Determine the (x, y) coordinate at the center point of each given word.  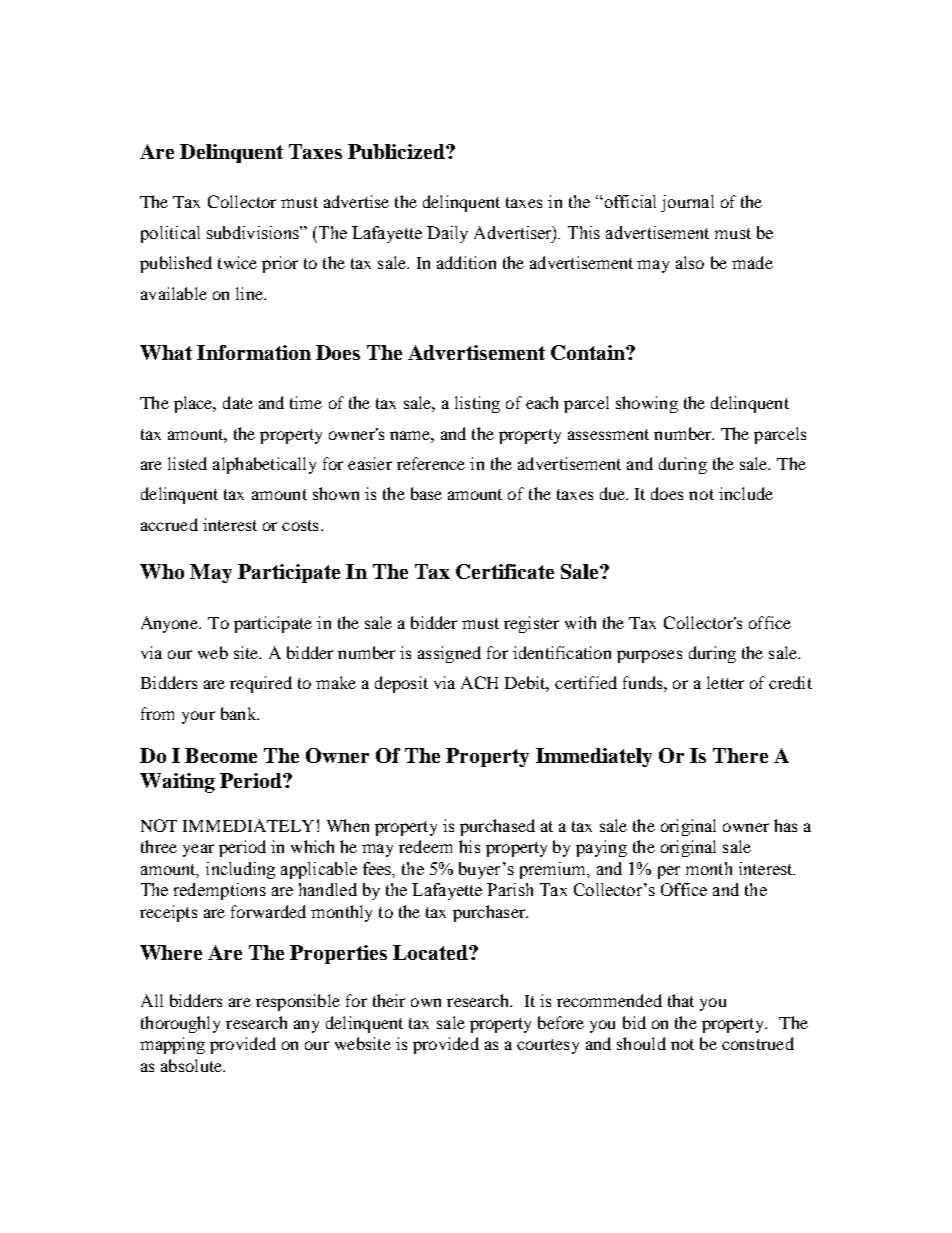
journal (687, 203)
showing (647, 404)
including (240, 870)
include (746, 493)
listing (477, 404)
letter (725, 682)
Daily (447, 234)
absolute (192, 1065)
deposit (401, 684)
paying (601, 848)
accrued (169, 524)
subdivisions (254, 232)
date (238, 402)
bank (239, 713)
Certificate (505, 571)
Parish (510, 889)
